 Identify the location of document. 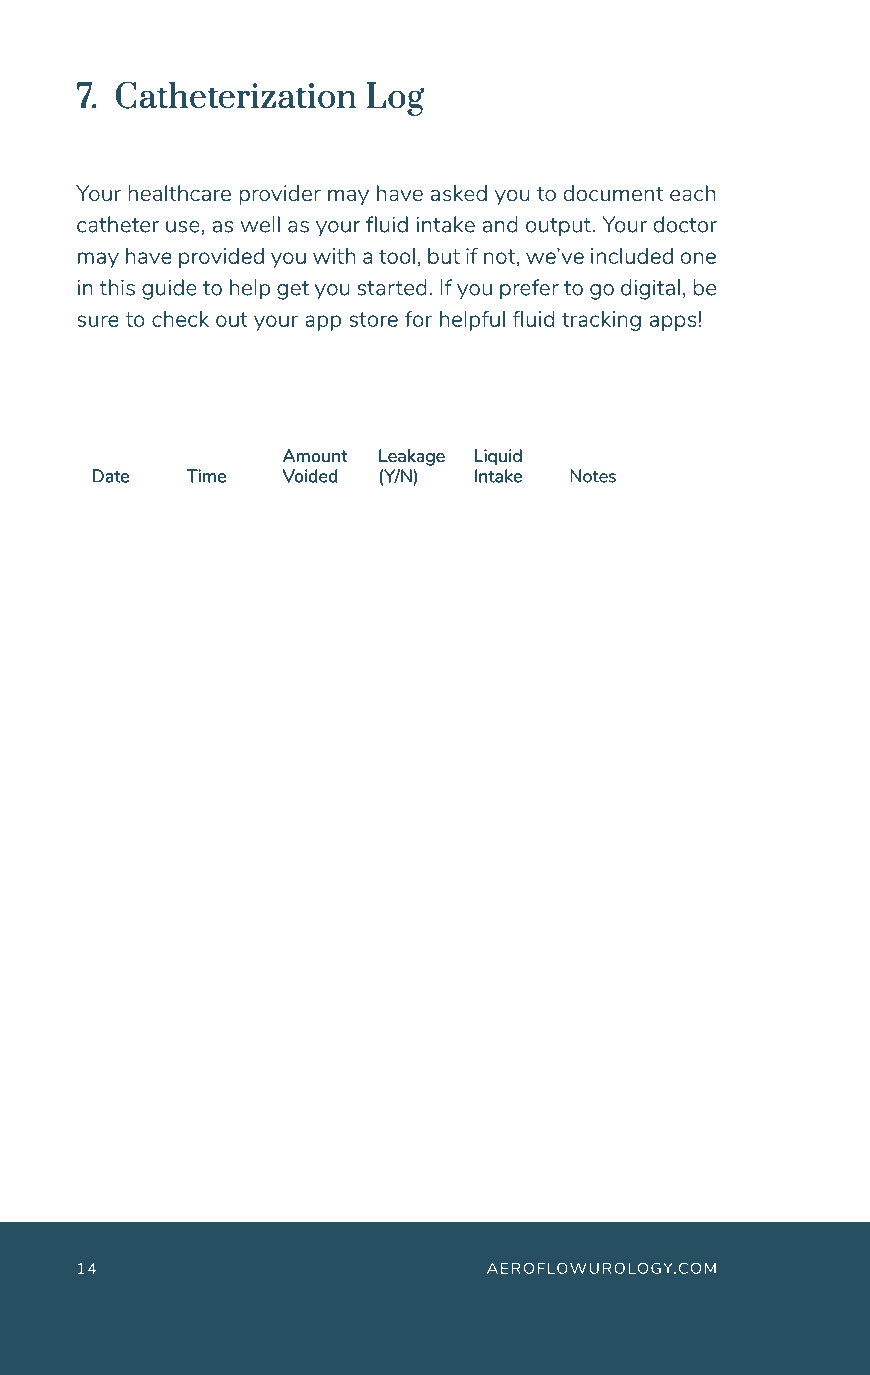
(613, 193).
